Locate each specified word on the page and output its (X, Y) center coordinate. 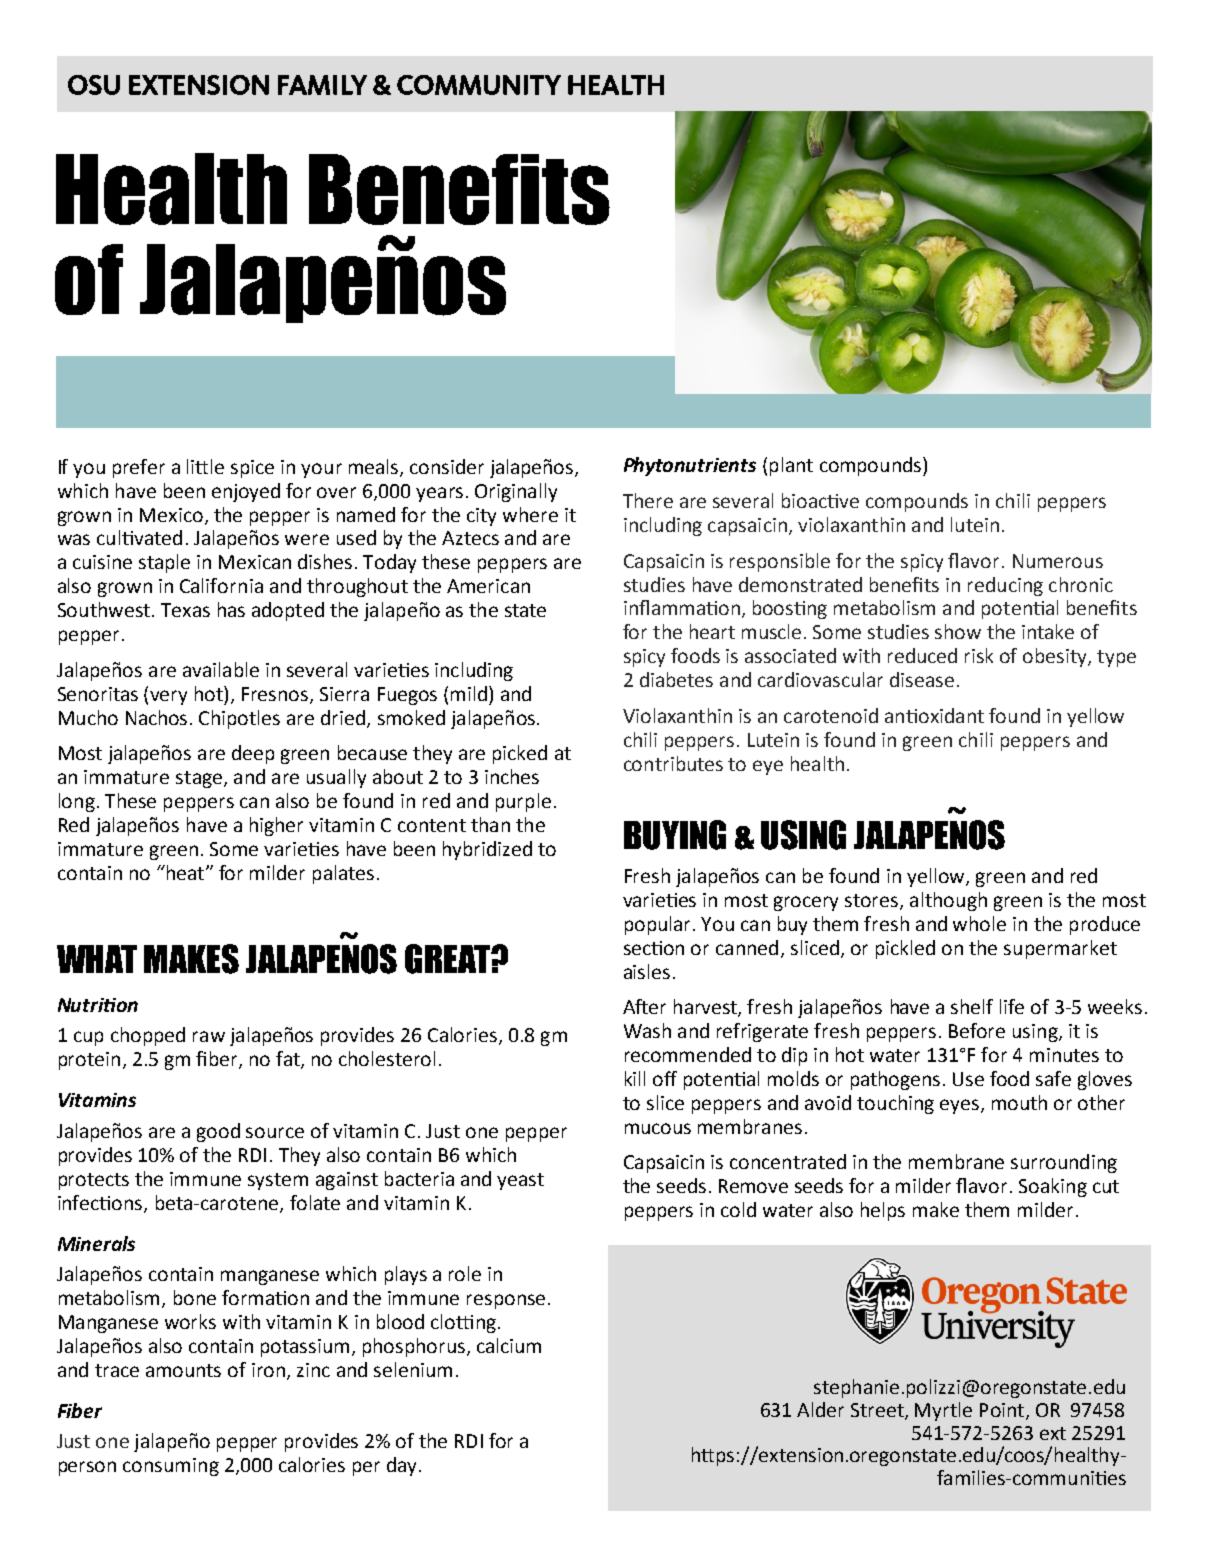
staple (164, 563)
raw (209, 1036)
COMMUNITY (479, 85)
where (530, 514)
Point (1003, 1411)
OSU (94, 85)
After (644, 1006)
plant (791, 466)
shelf (972, 1006)
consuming (171, 1467)
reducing (1005, 586)
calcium (509, 1345)
